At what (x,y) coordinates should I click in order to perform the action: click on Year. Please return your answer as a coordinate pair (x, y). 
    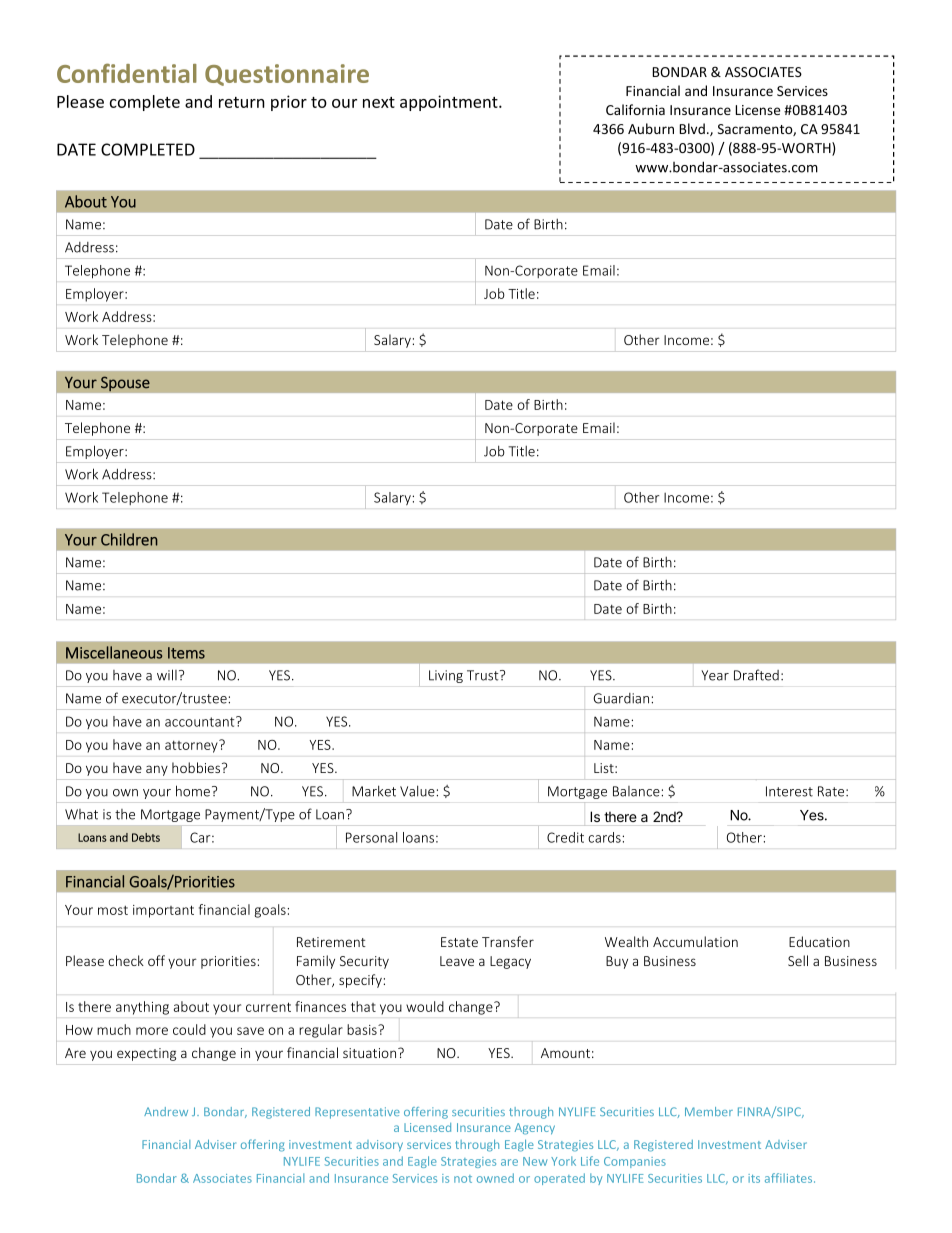
    Looking at the image, I should click on (715, 675).
